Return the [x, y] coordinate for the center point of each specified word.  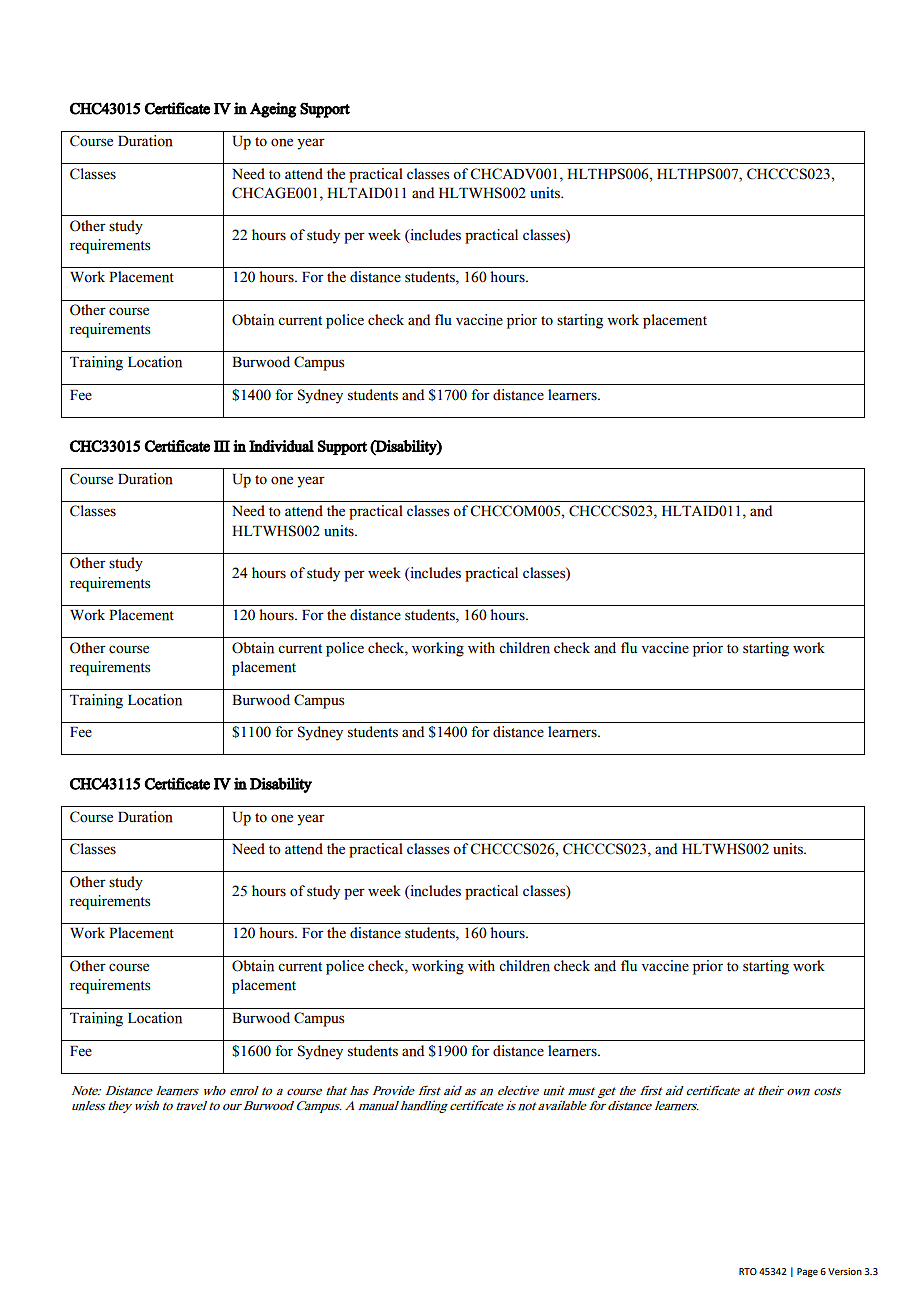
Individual [281, 446]
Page [807, 1272]
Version [845, 1271]
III [222, 446]
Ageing [273, 110]
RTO [748, 1271]
